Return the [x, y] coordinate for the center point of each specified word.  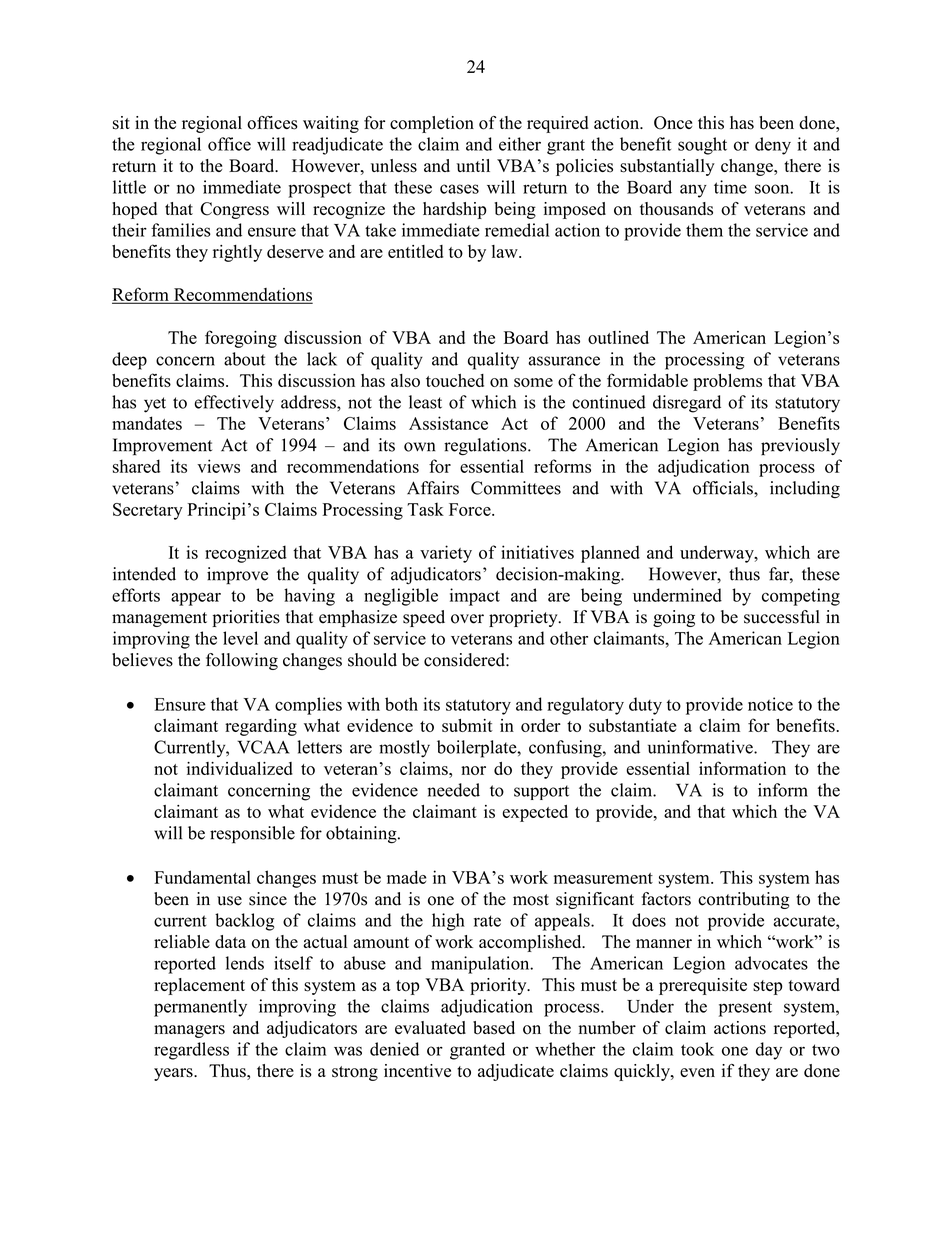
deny [773, 146]
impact [475, 597]
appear [196, 599]
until [473, 165]
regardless [191, 1051]
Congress [234, 210]
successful [782, 617]
